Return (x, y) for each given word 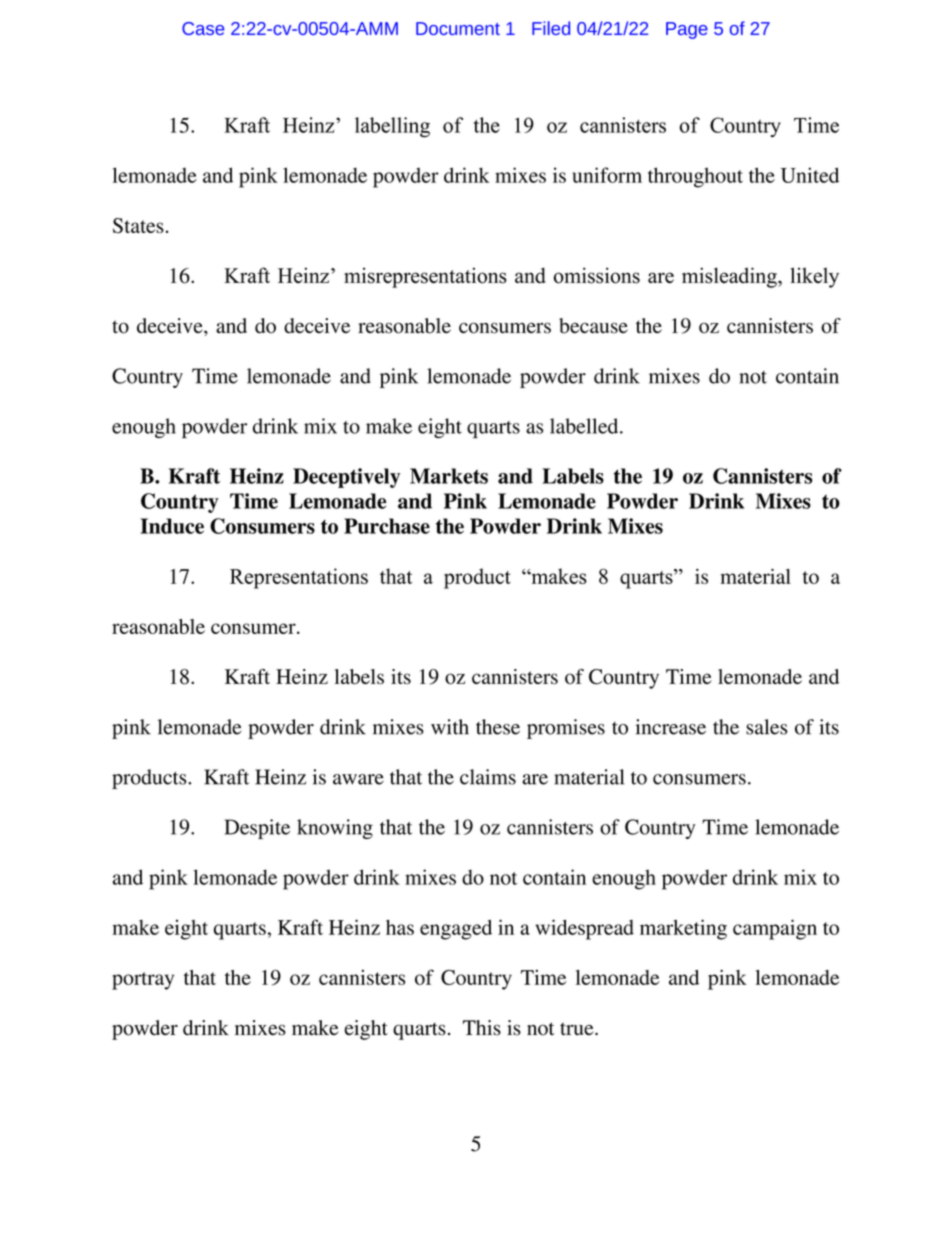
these (498, 727)
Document (458, 28)
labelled (585, 426)
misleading (730, 277)
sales (767, 727)
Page (687, 30)
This (482, 1028)
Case (203, 28)
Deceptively (346, 478)
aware (358, 779)
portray (143, 981)
